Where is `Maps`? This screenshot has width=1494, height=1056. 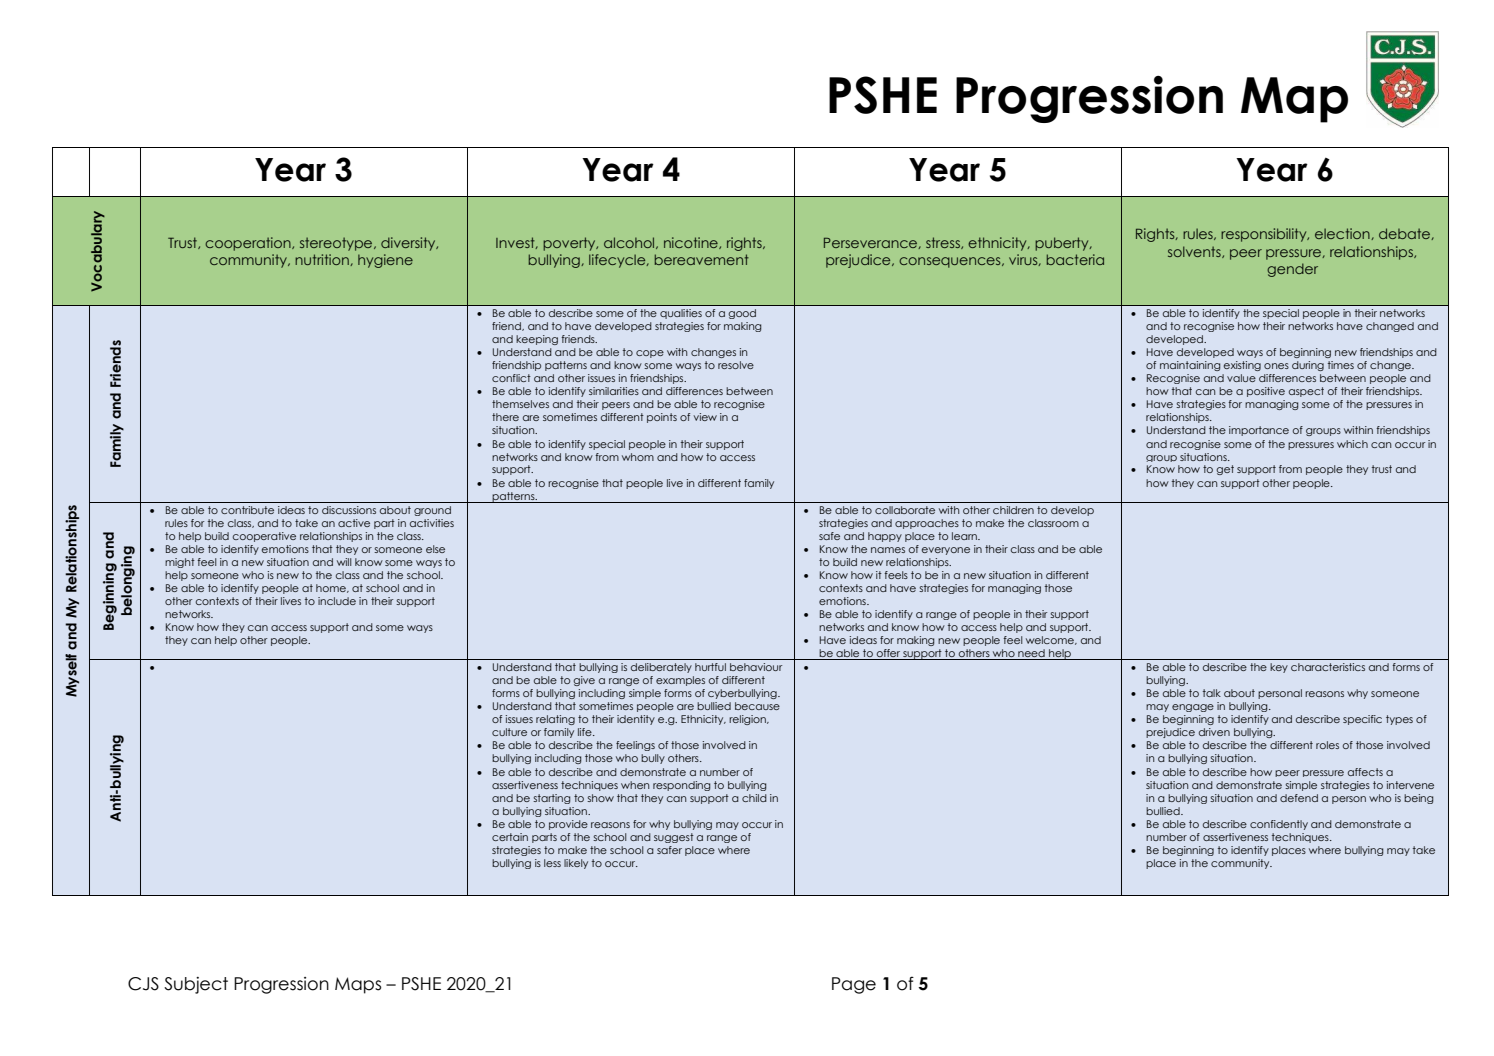
Maps is located at coordinates (358, 985).
